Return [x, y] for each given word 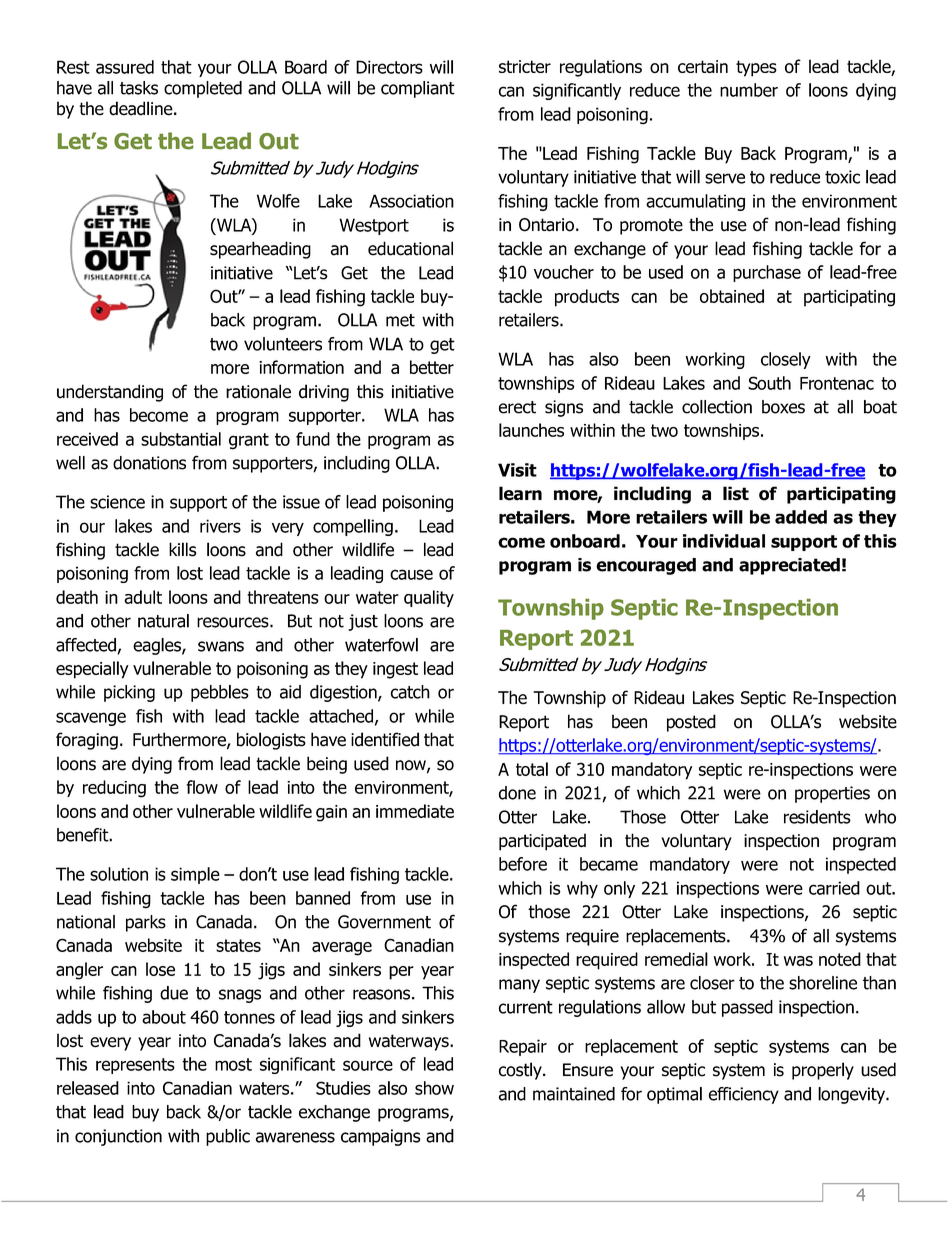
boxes [783, 407]
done [517, 793]
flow [202, 787]
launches [531, 430]
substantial [181, 439]
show [434, 1088]
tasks [139, 88]
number [749, 90]
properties [832, 794]
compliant [418, 89]
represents [135, 1066]
